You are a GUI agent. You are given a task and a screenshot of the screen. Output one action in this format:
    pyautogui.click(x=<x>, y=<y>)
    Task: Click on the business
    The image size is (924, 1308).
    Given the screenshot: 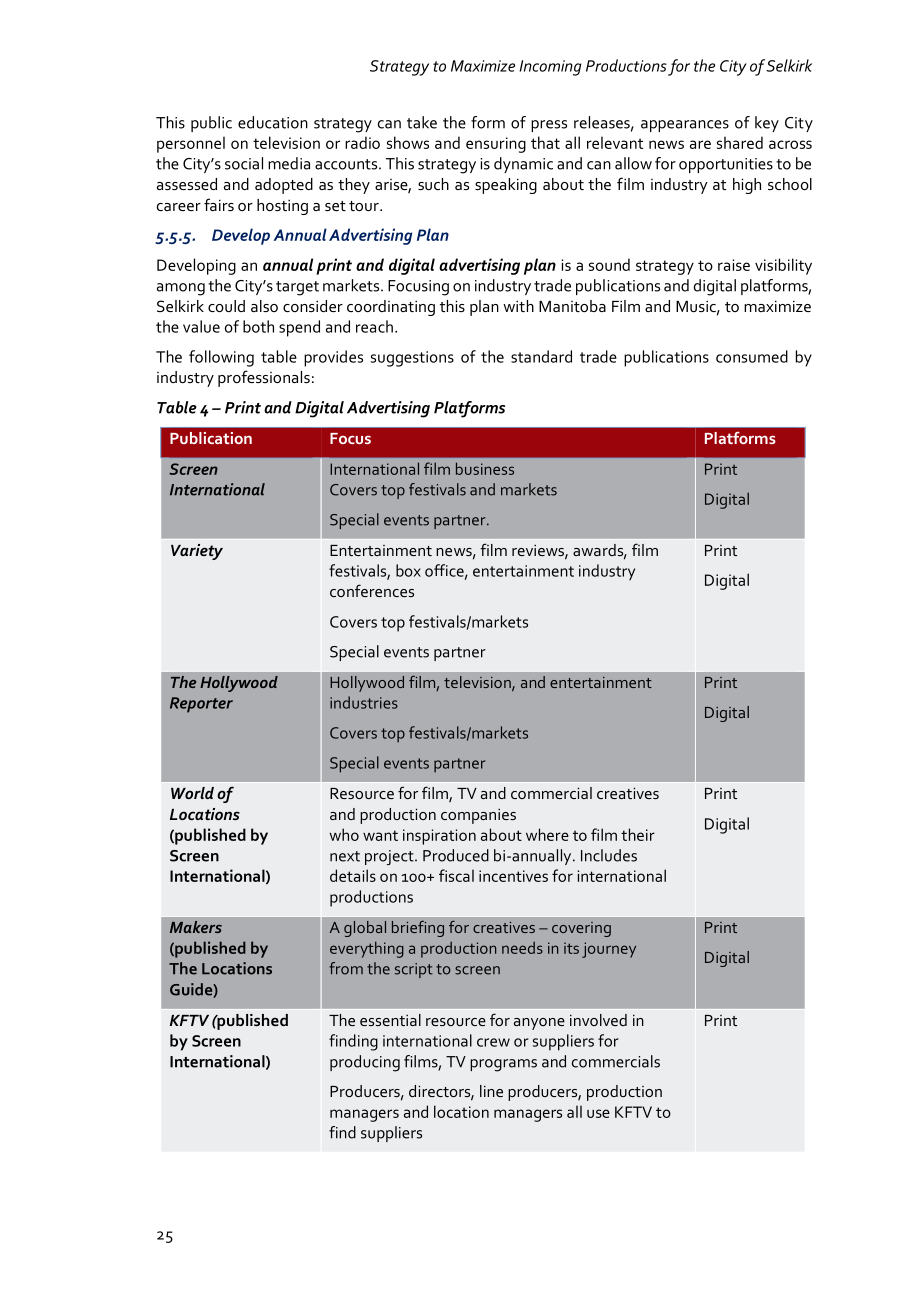 What is the action you would take?
    pyautogui.click(x=485, y=468)
